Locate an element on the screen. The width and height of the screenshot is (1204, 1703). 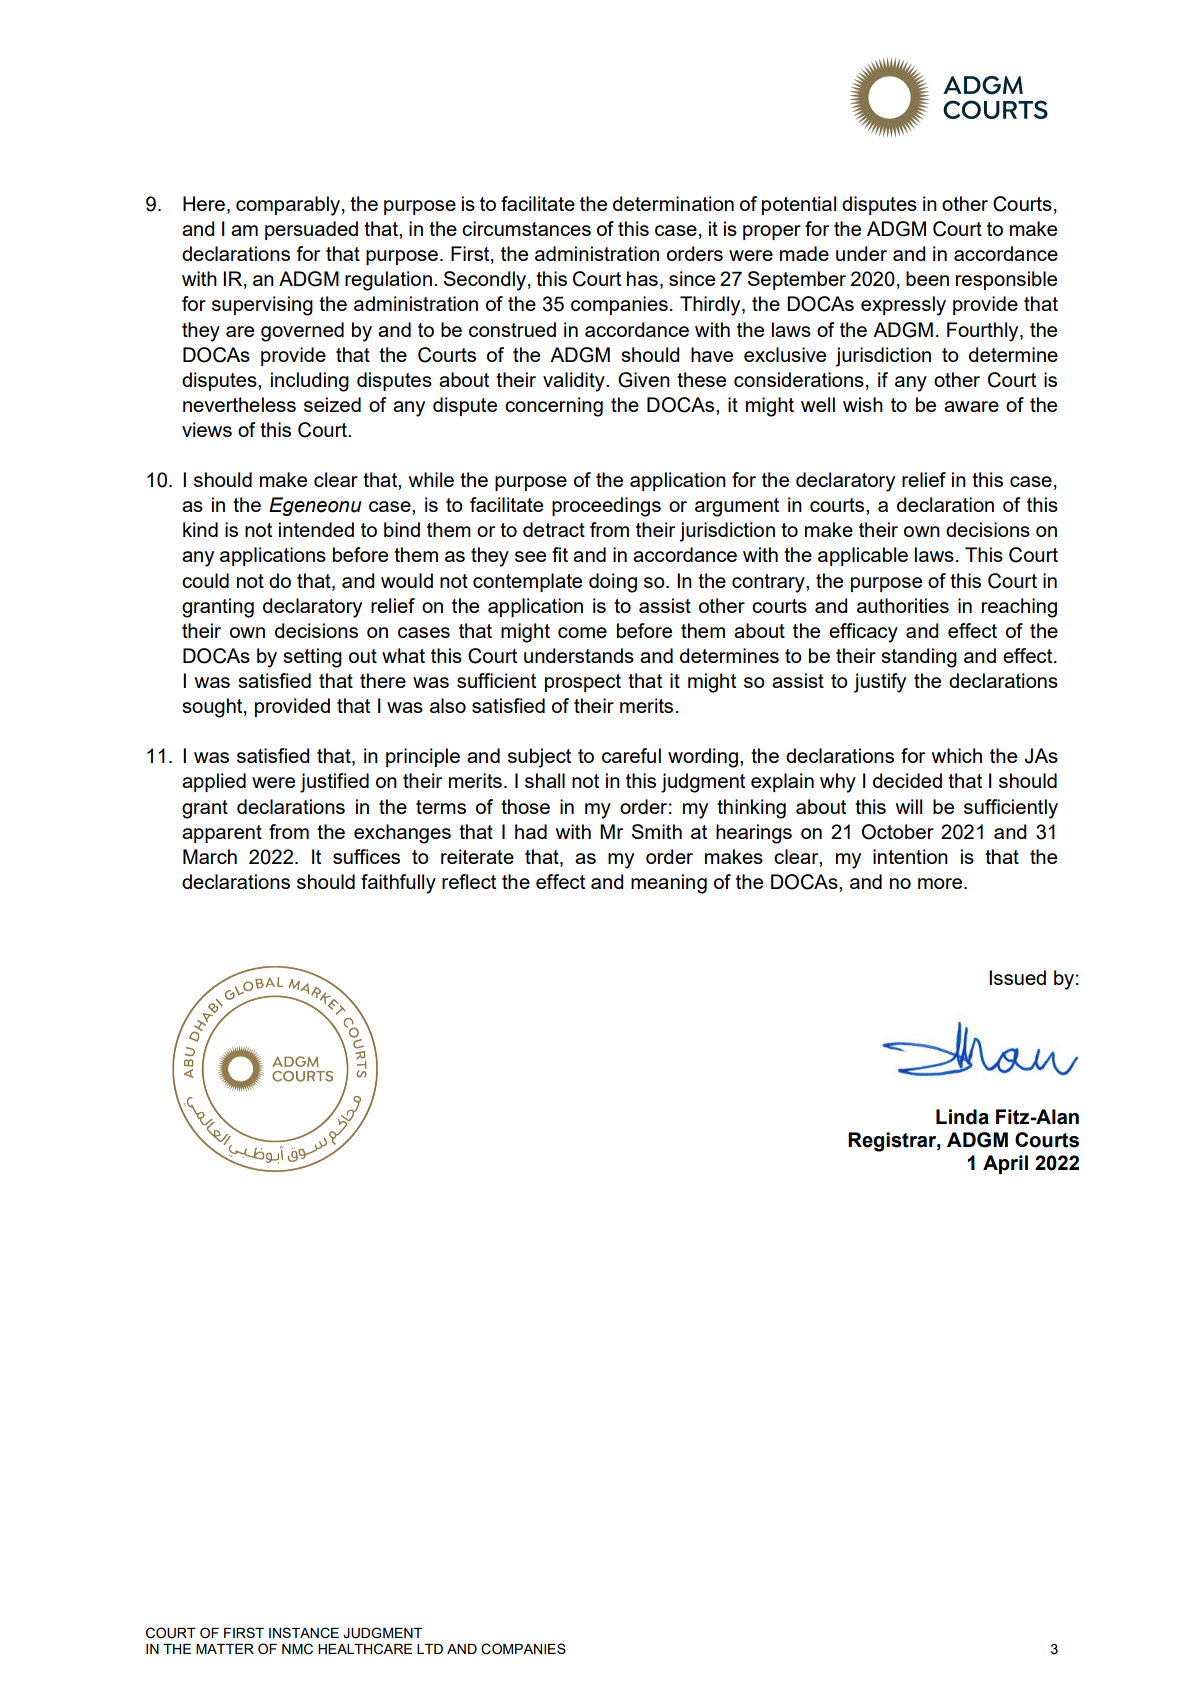
persuaded is located at coordinates (311, 230).
